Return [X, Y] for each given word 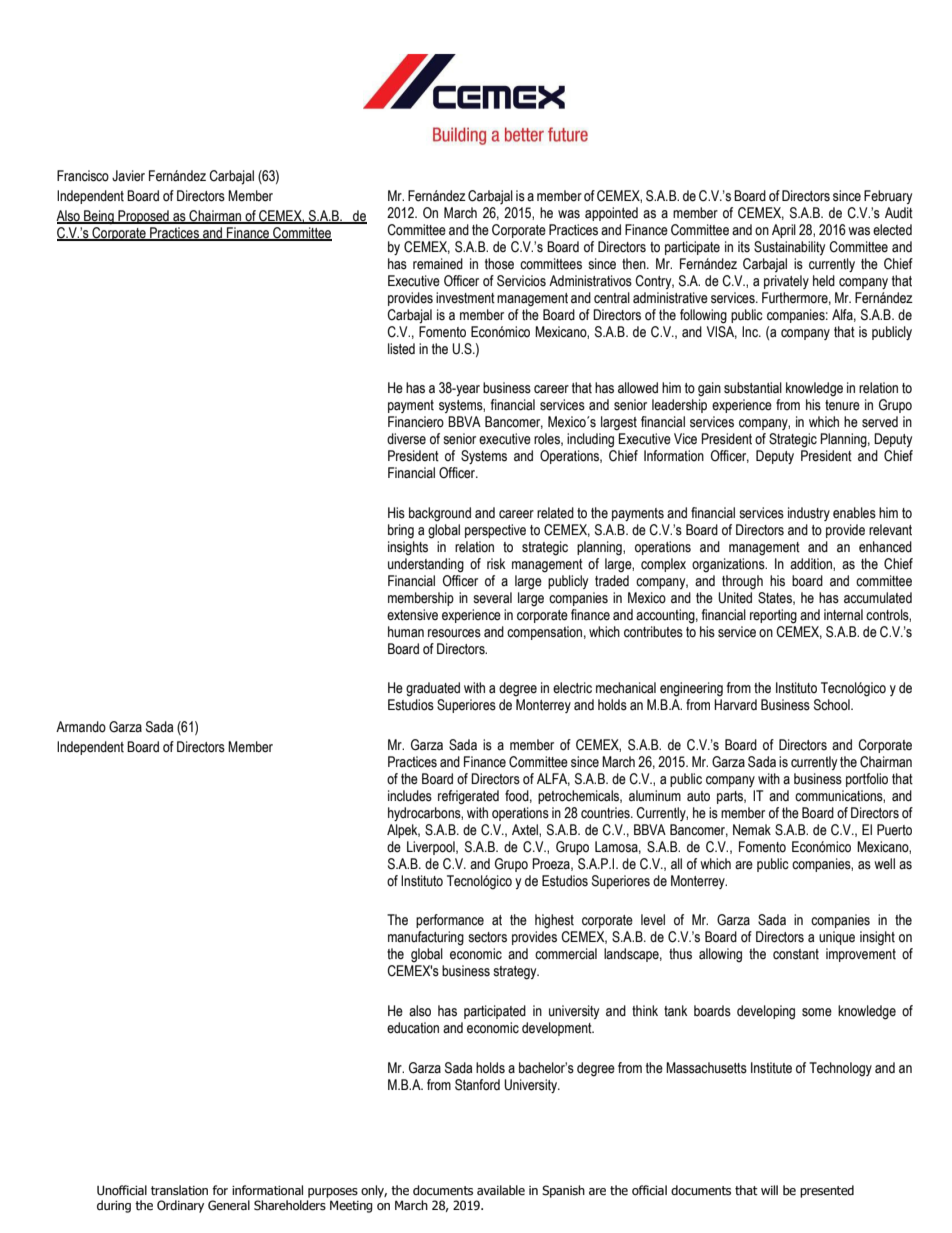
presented [827, 1191]
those [499, 264]
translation [179, 1190]
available [501, 1190]
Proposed [143, 217]
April [784, 231]
